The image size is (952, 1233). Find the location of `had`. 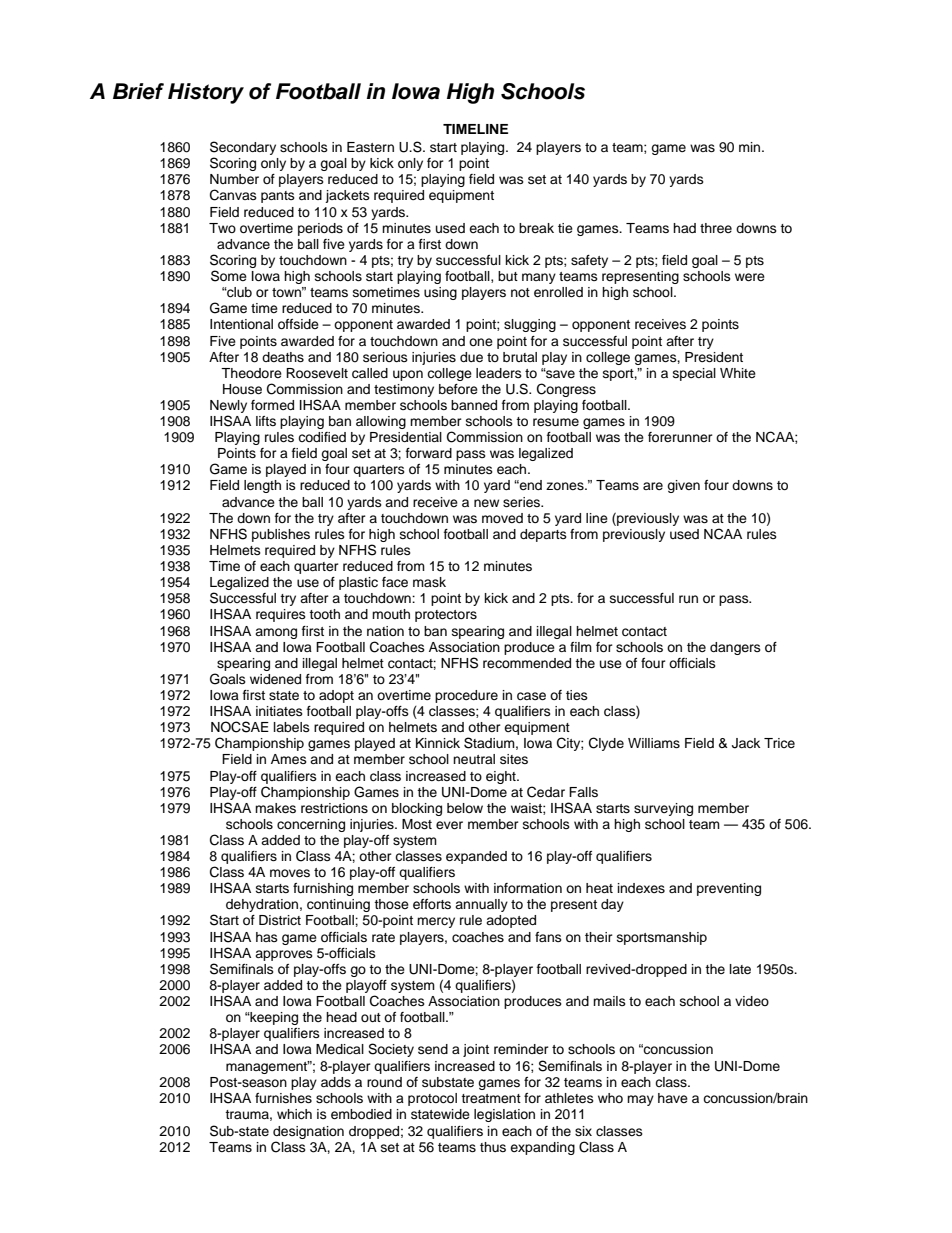

had is located at coordinates (684, 228).
